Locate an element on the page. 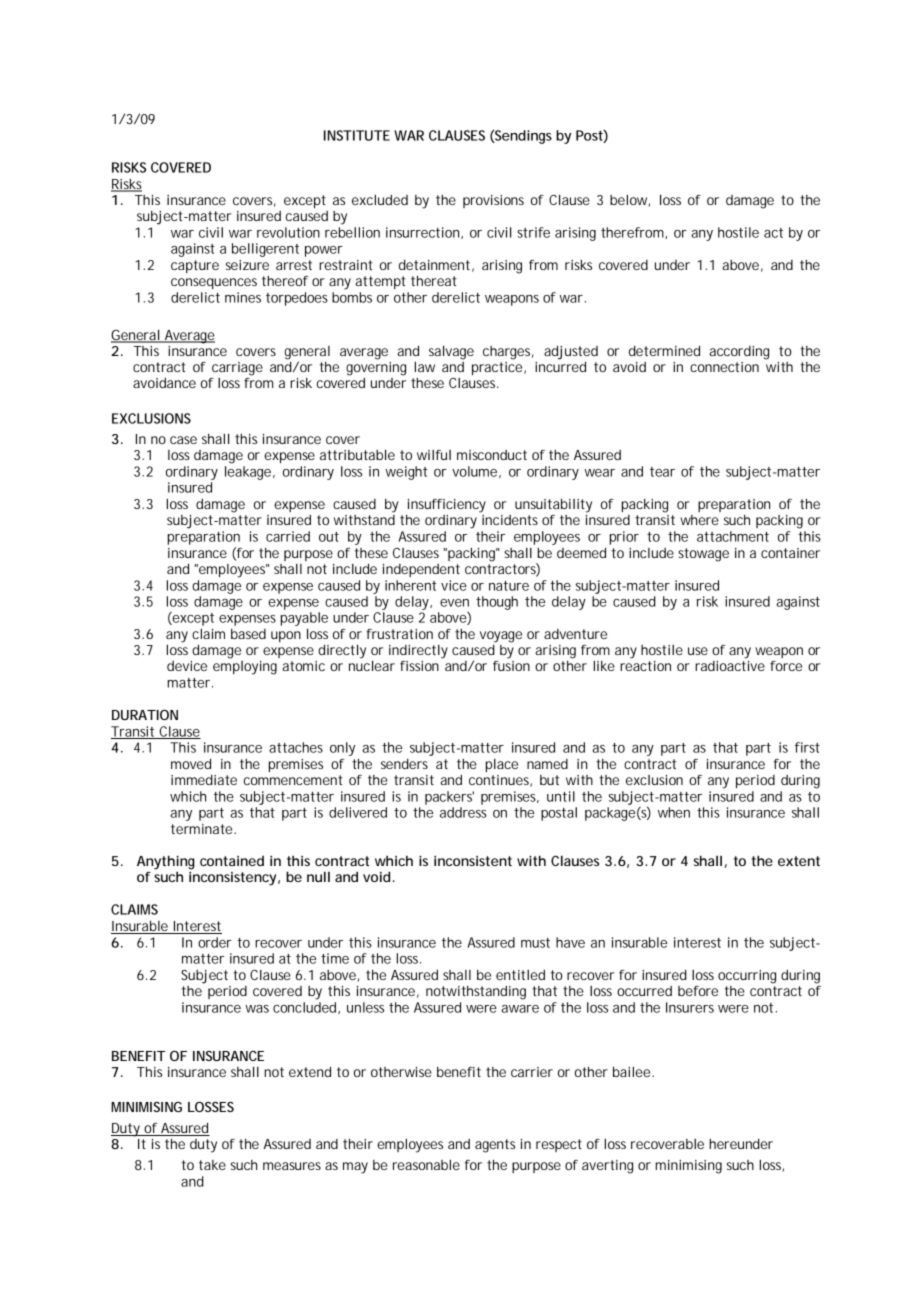  employing is located at coordinates (245, 668).
